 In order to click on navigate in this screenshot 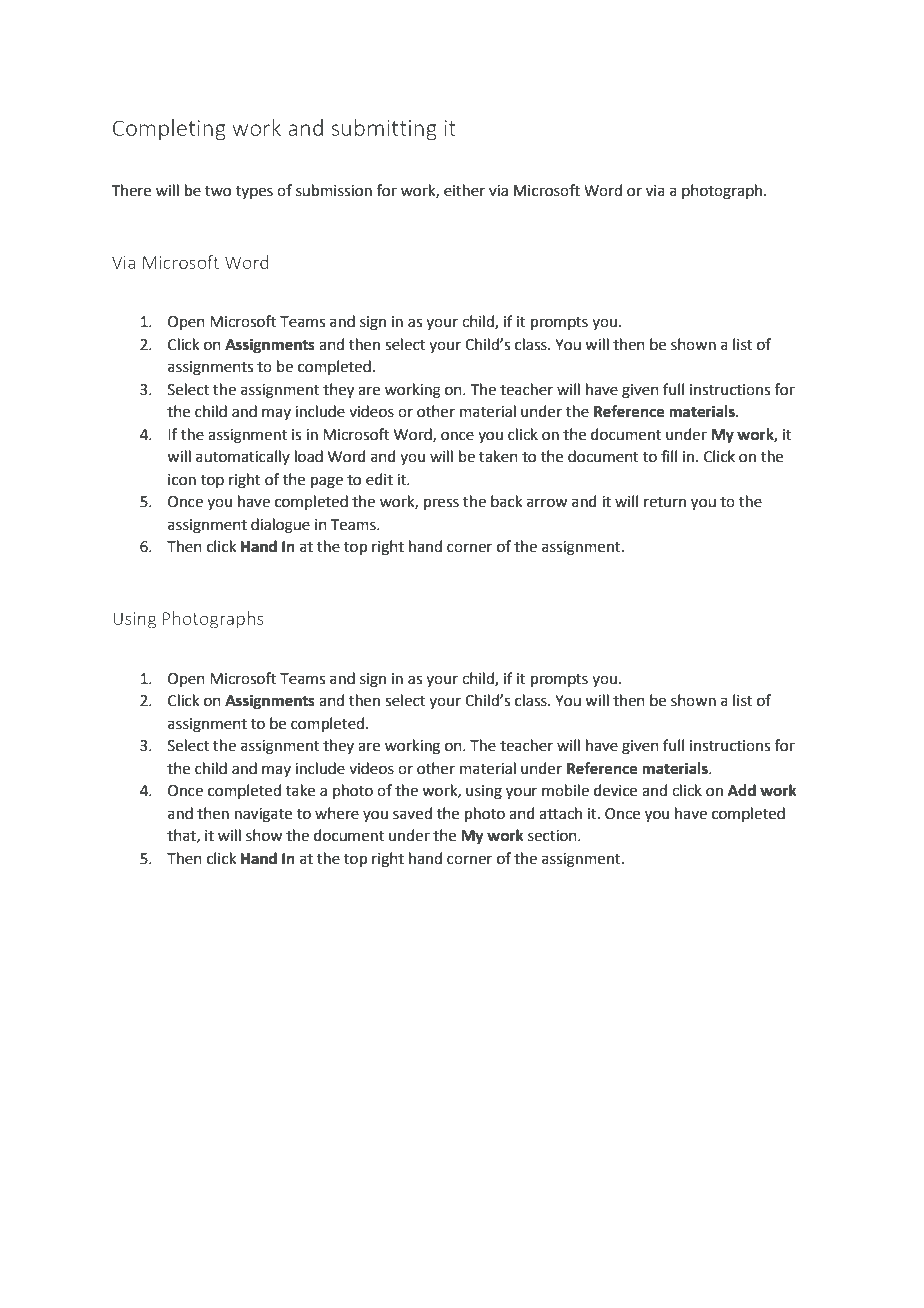, I will do `click(263, 815)`.
